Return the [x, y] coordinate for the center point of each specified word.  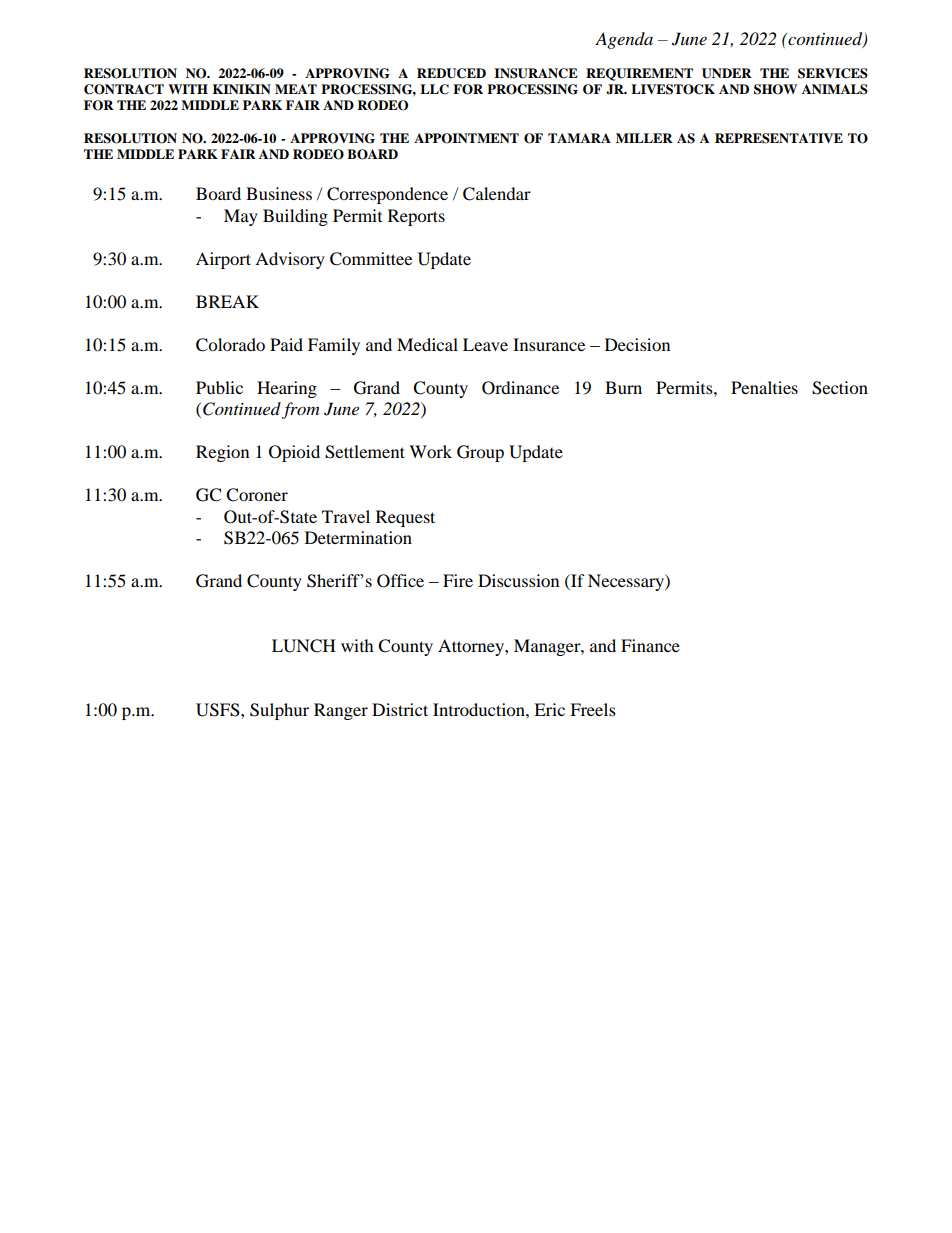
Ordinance [520, 388]
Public [219, 387]
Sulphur [279, 711]
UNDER [727, 73]
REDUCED [451, 73]
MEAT [296, 89]
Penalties [764, 387]
